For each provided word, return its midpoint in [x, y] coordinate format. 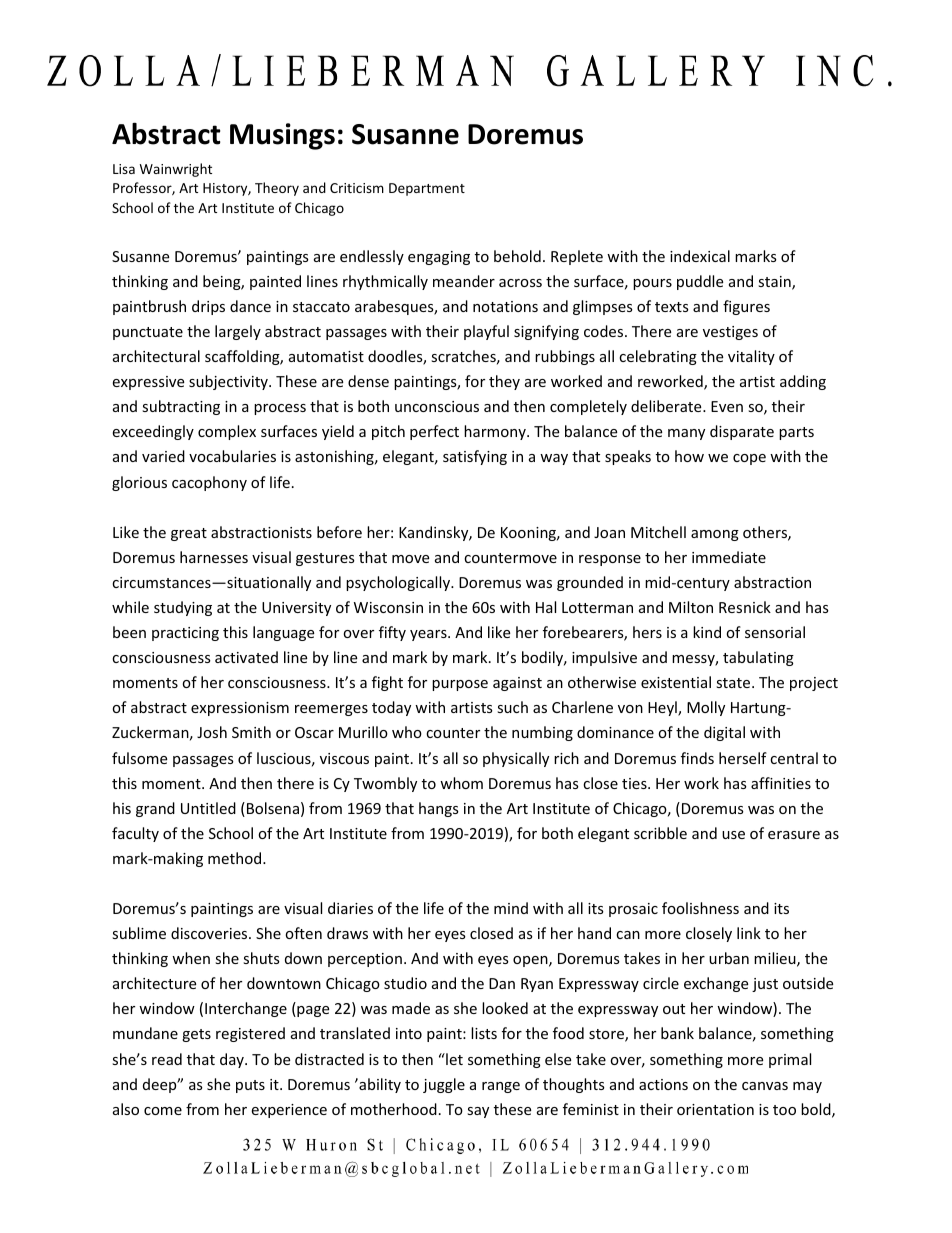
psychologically [399, 583]
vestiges [730, 333]
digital [724, 733]
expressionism [240, 709]
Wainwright [176, 170]
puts [250, 1086]
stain [775, 283]
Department [427, 189]
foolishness [700, 908]
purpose [460, 685]
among [715, 535]
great [189, 534]
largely [238, 332]
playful [486, 332]
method [236, 858]
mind [511, 908]
